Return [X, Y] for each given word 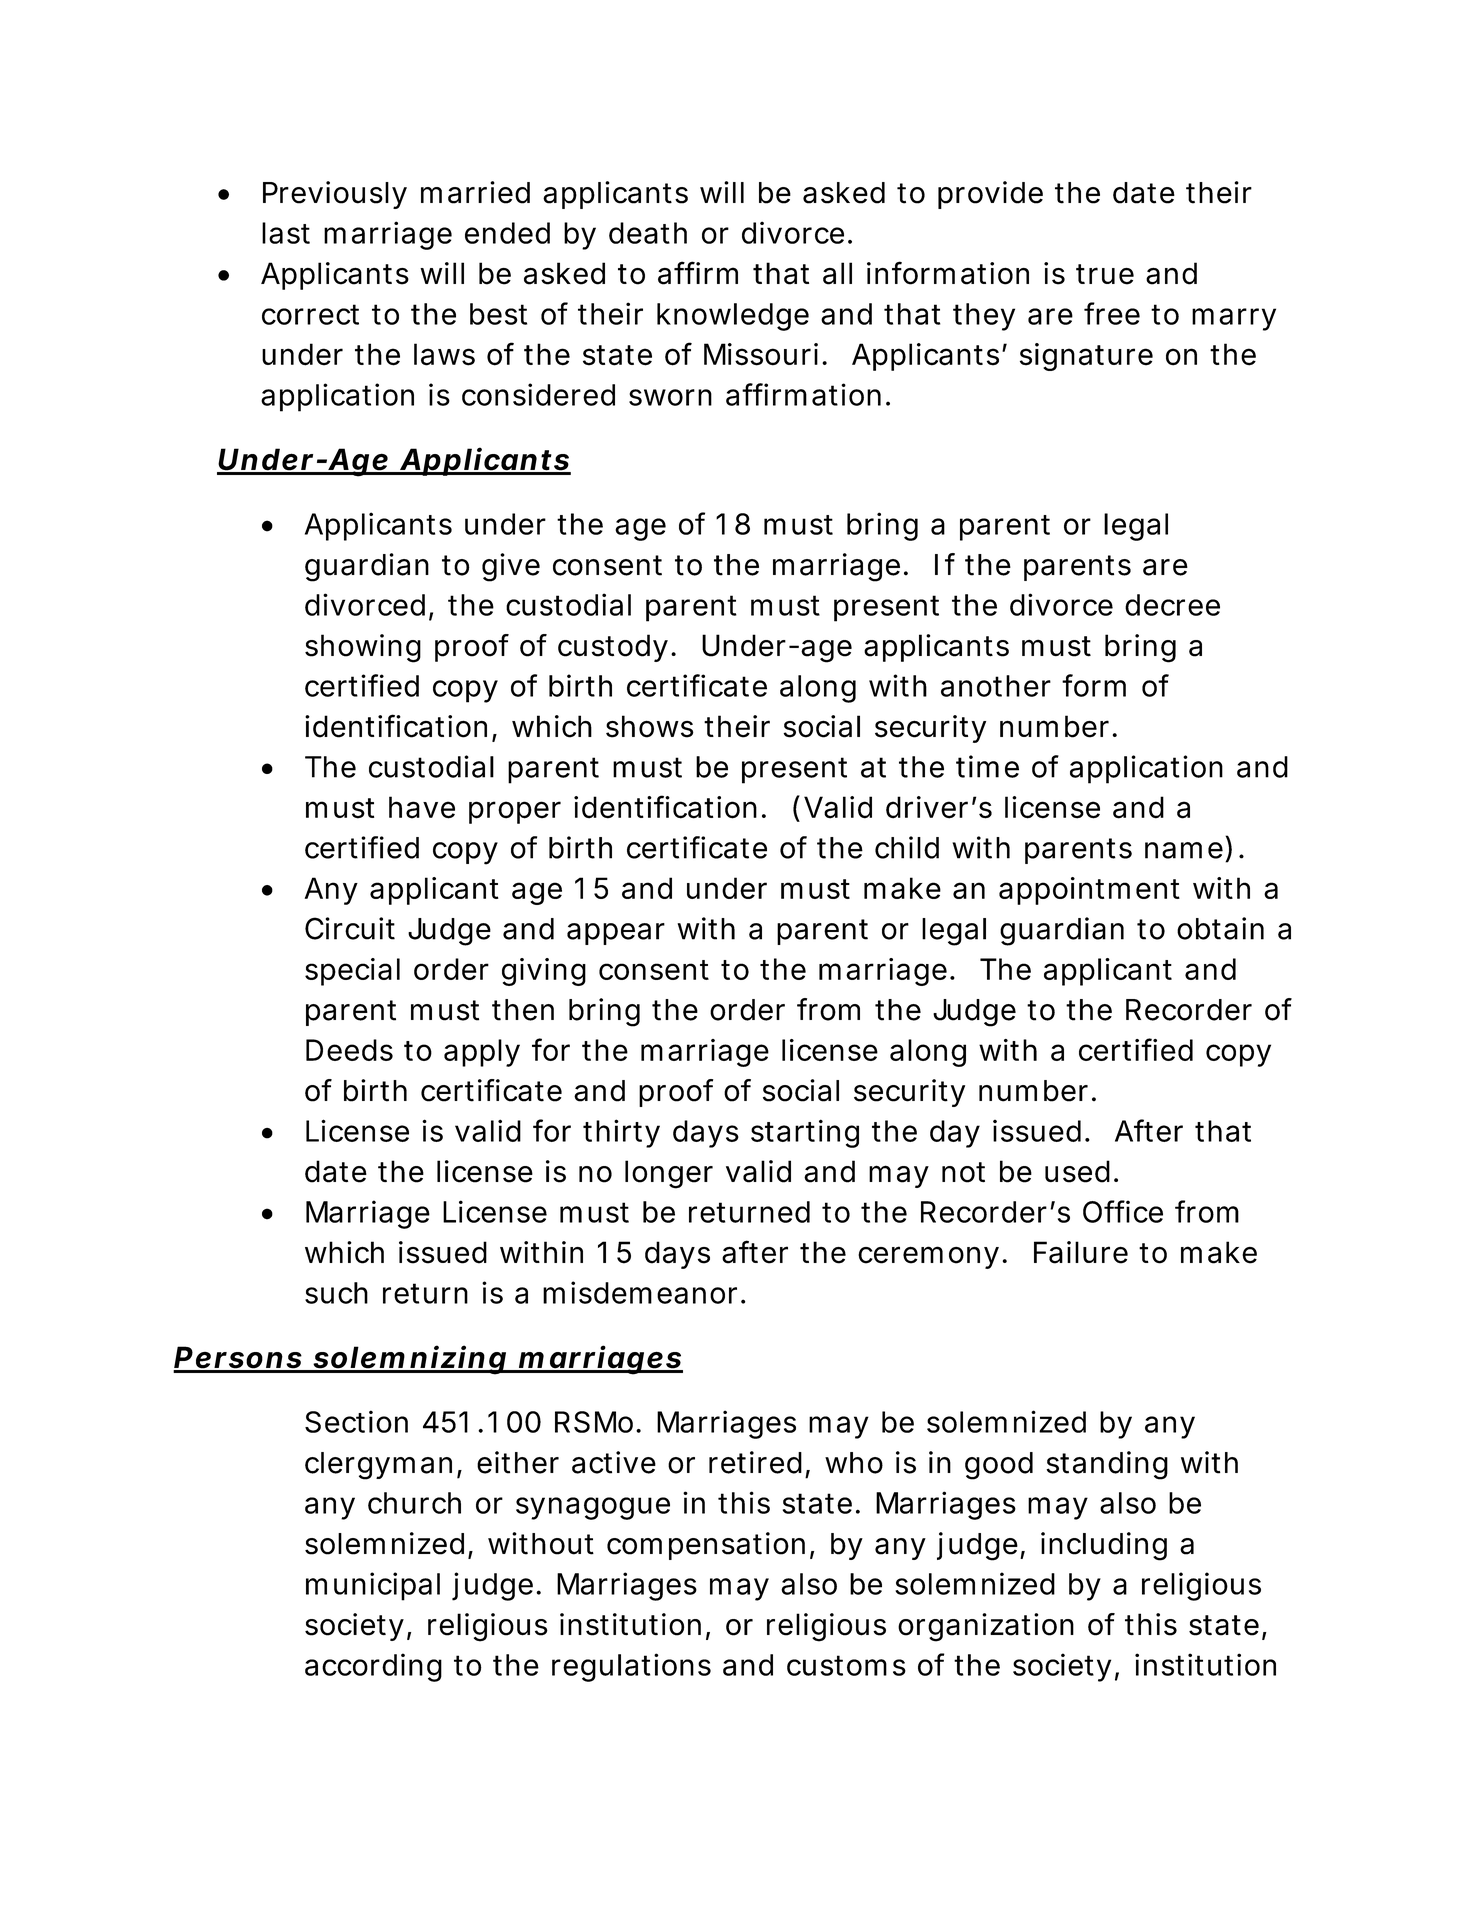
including [1104, 1546]
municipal [373, 1586]
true [1105, 274]
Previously [335, 195]
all [837, 273]
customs [846, 1665]
